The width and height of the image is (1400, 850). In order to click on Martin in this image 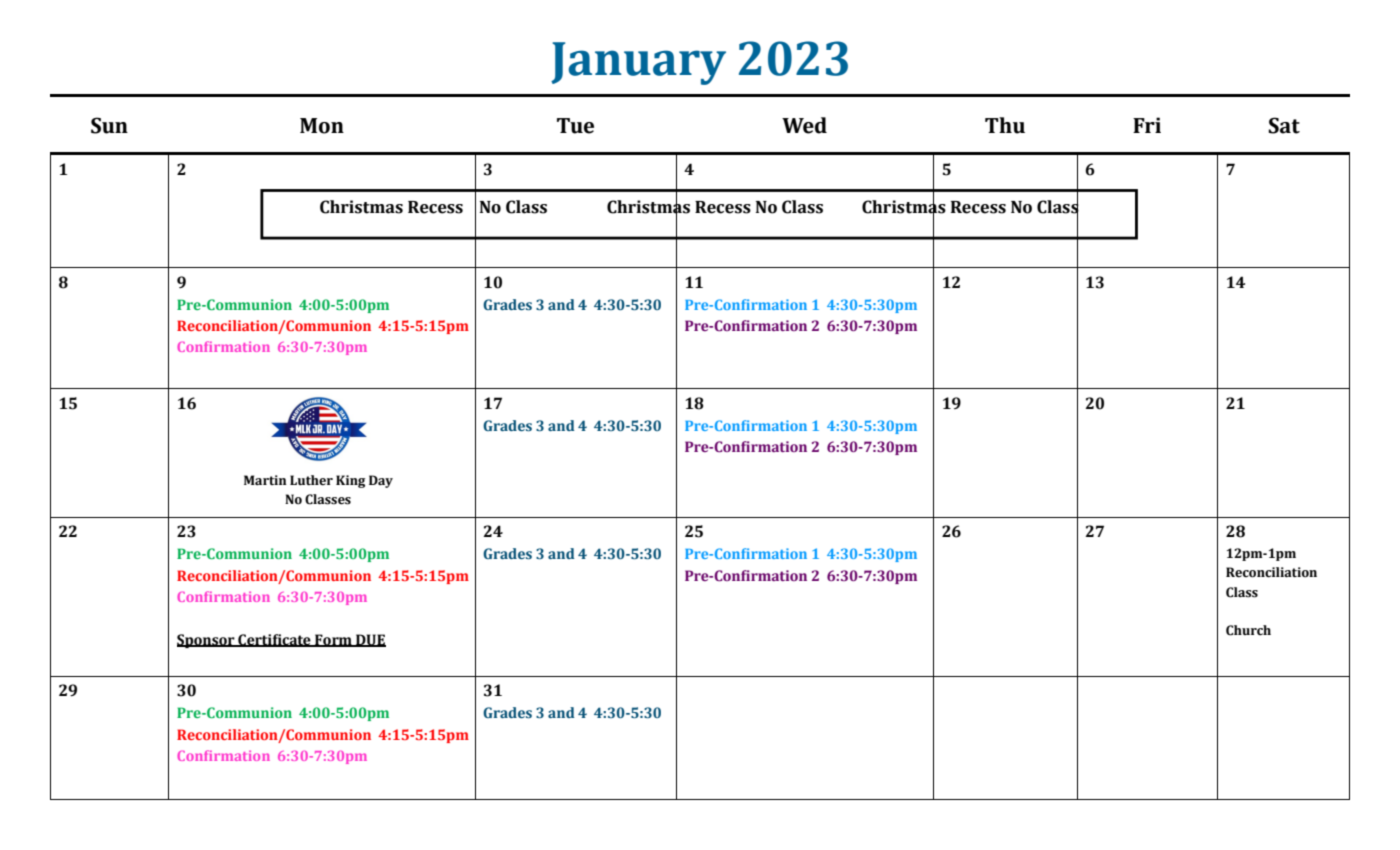, I will do `click(265, 480)`.
